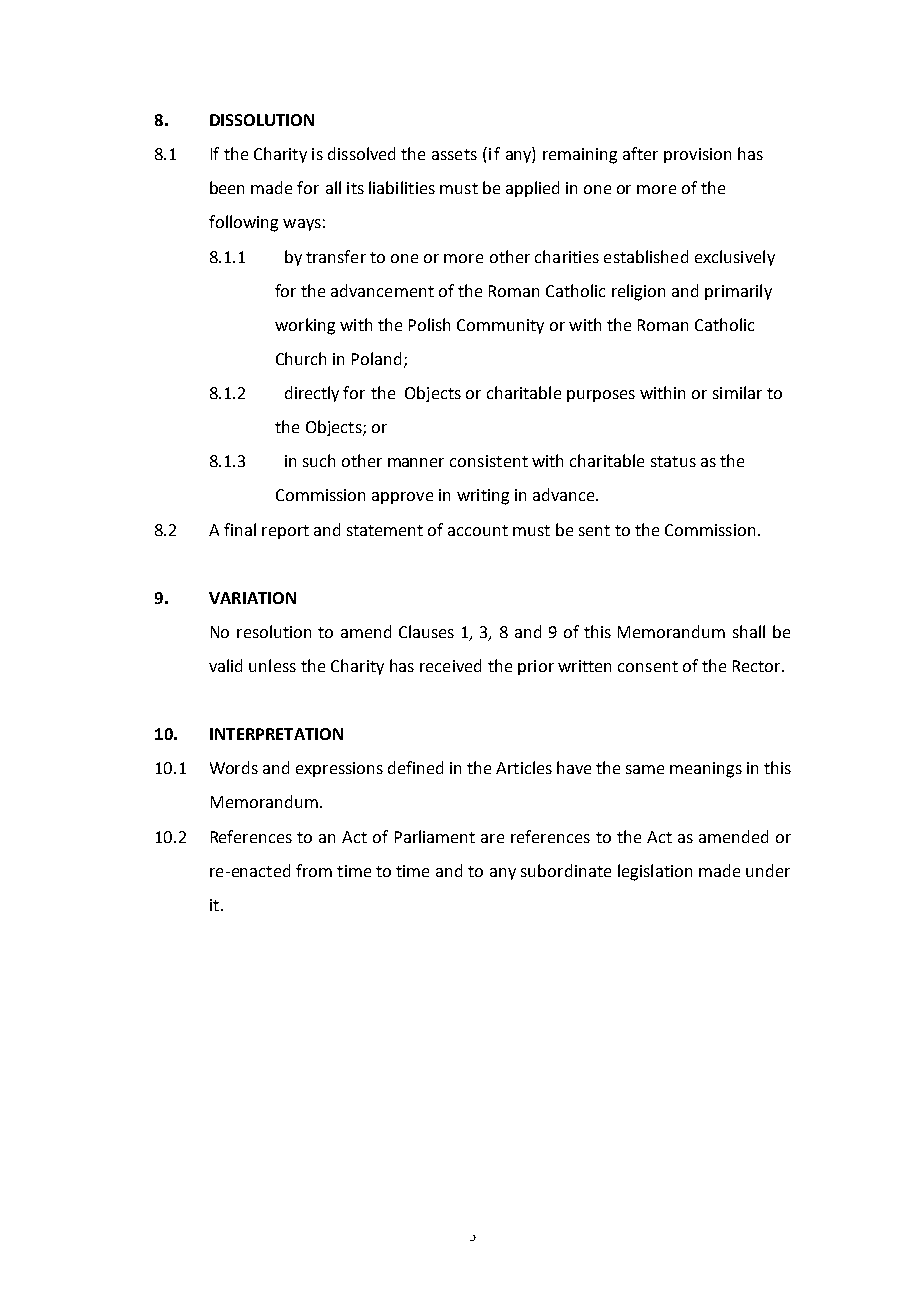  I want to click on are, so click(492, 838).
